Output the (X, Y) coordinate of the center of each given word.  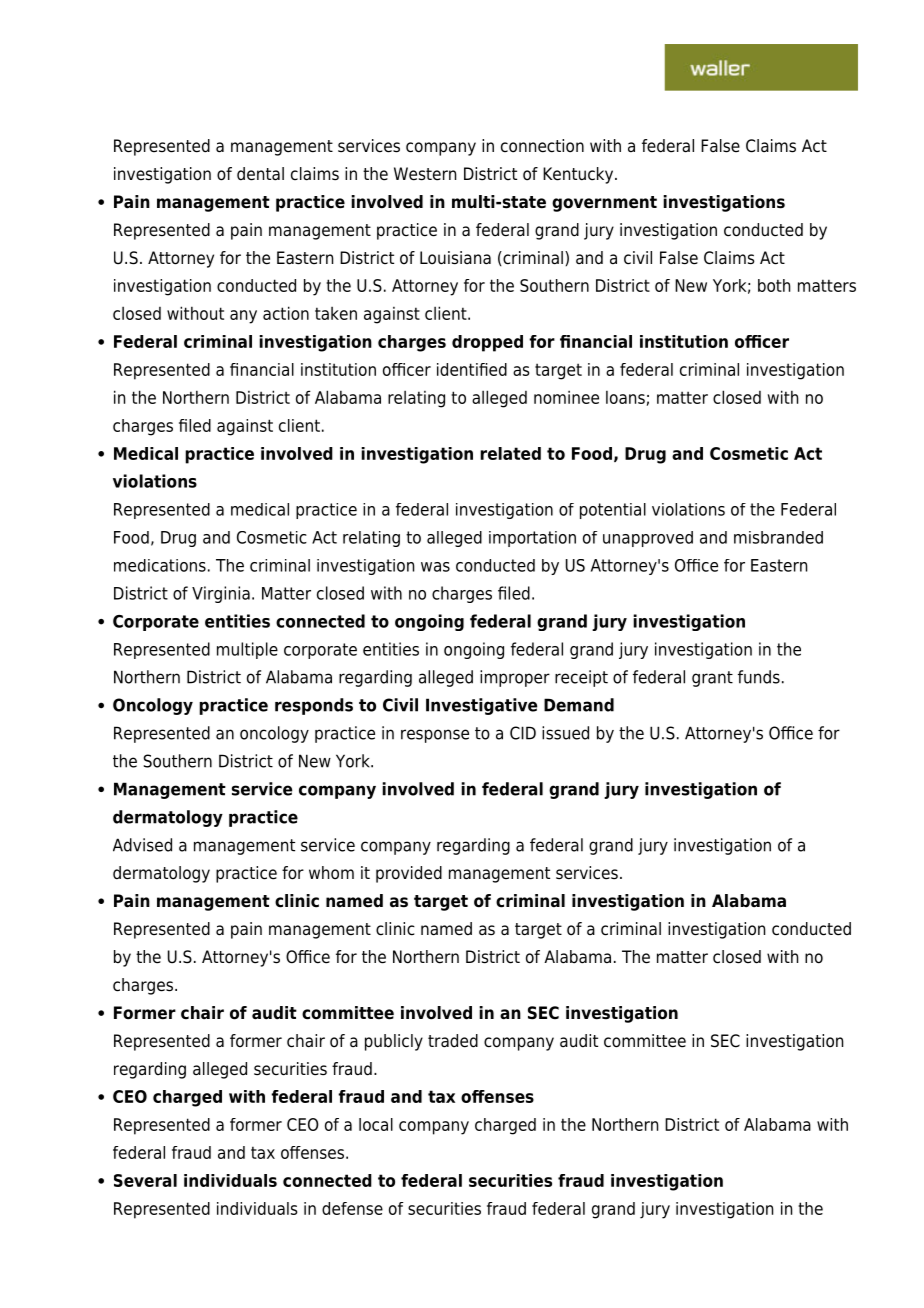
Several (145, 1180)
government (604, 204)
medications (160, 565)
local (376, 1124)
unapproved (648, 539)
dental (260, 174)
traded (453, 1041)
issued (565, 733)
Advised (142, 845)
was (435, 567)
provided (409, 874)
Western (425, 174)
